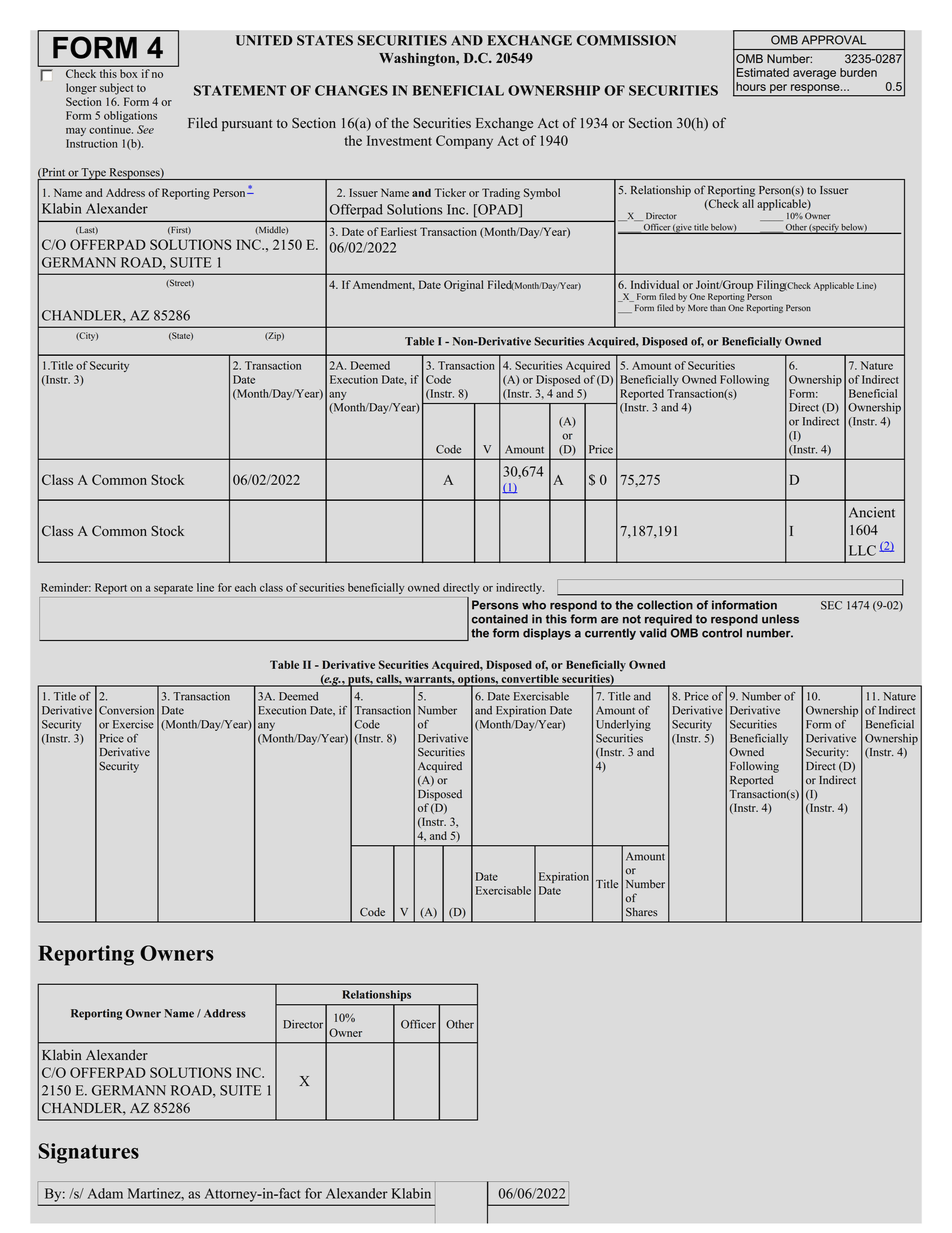 This document has height=1233, width=952. Describe the element at coordinates (173, 589) in the document. I see `separate` at that location.
